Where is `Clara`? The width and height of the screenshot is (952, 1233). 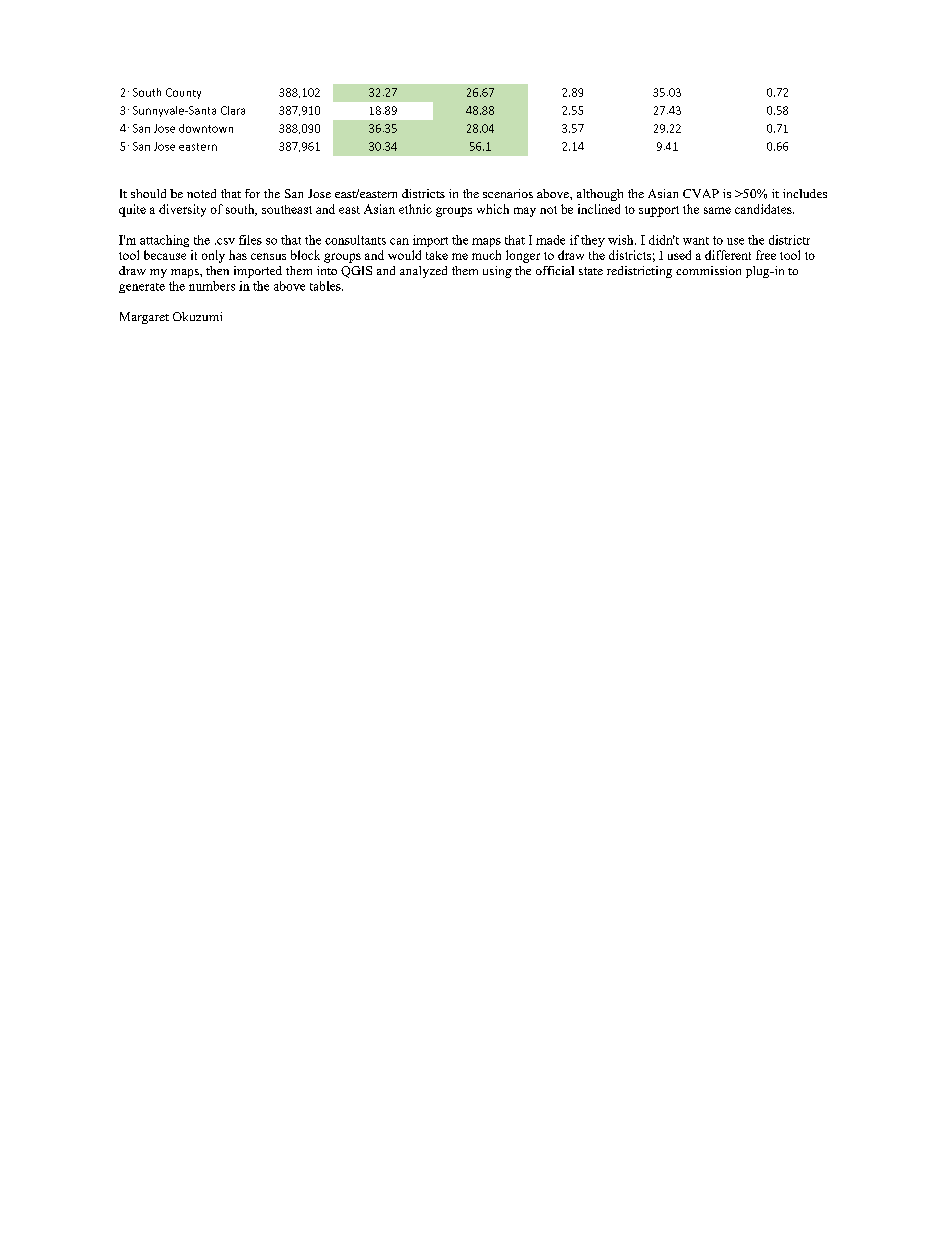 Clara is located at coordinates (233, 110).
